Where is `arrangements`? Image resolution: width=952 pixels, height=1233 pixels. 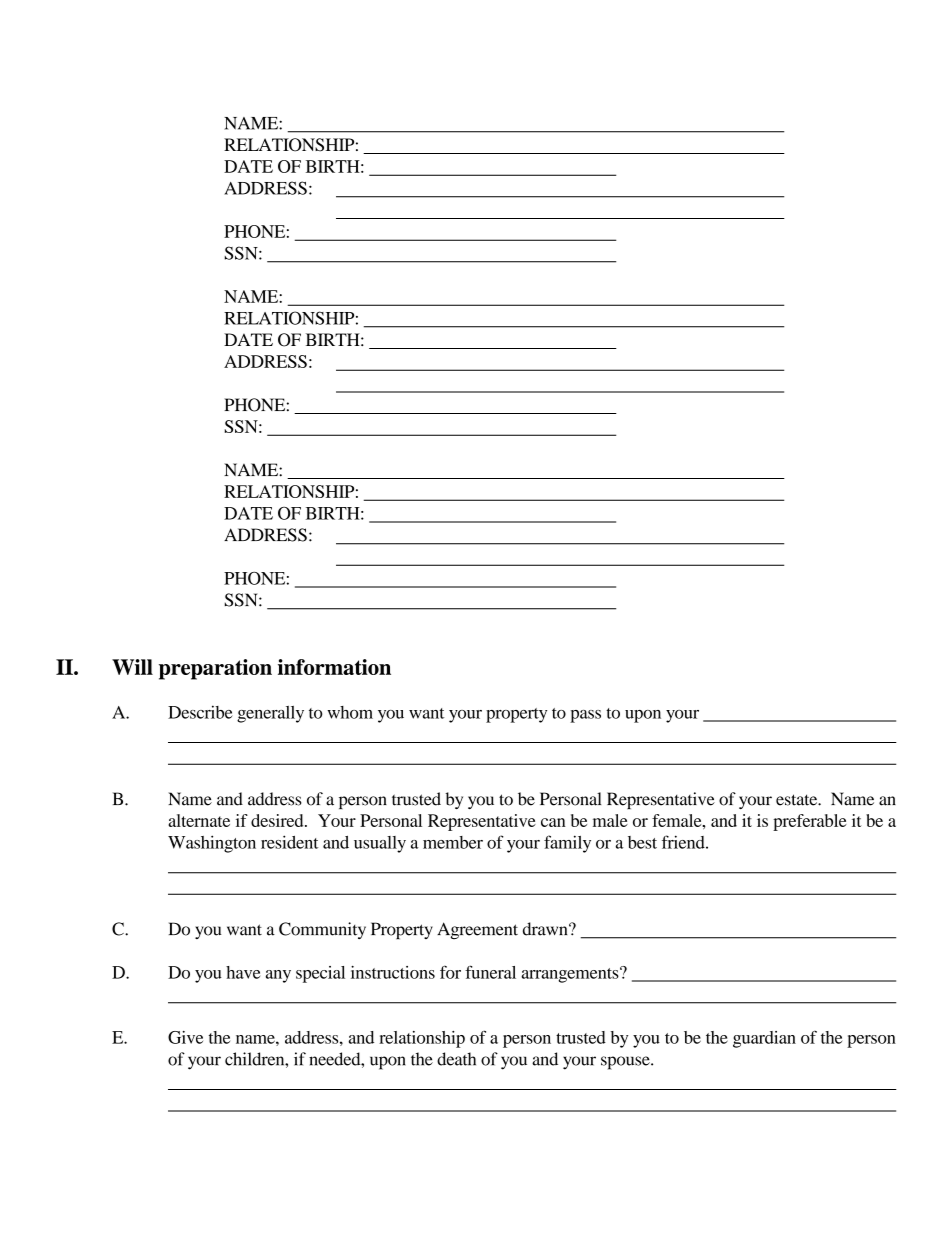 arrangements is located at coordinates (571, 975).
